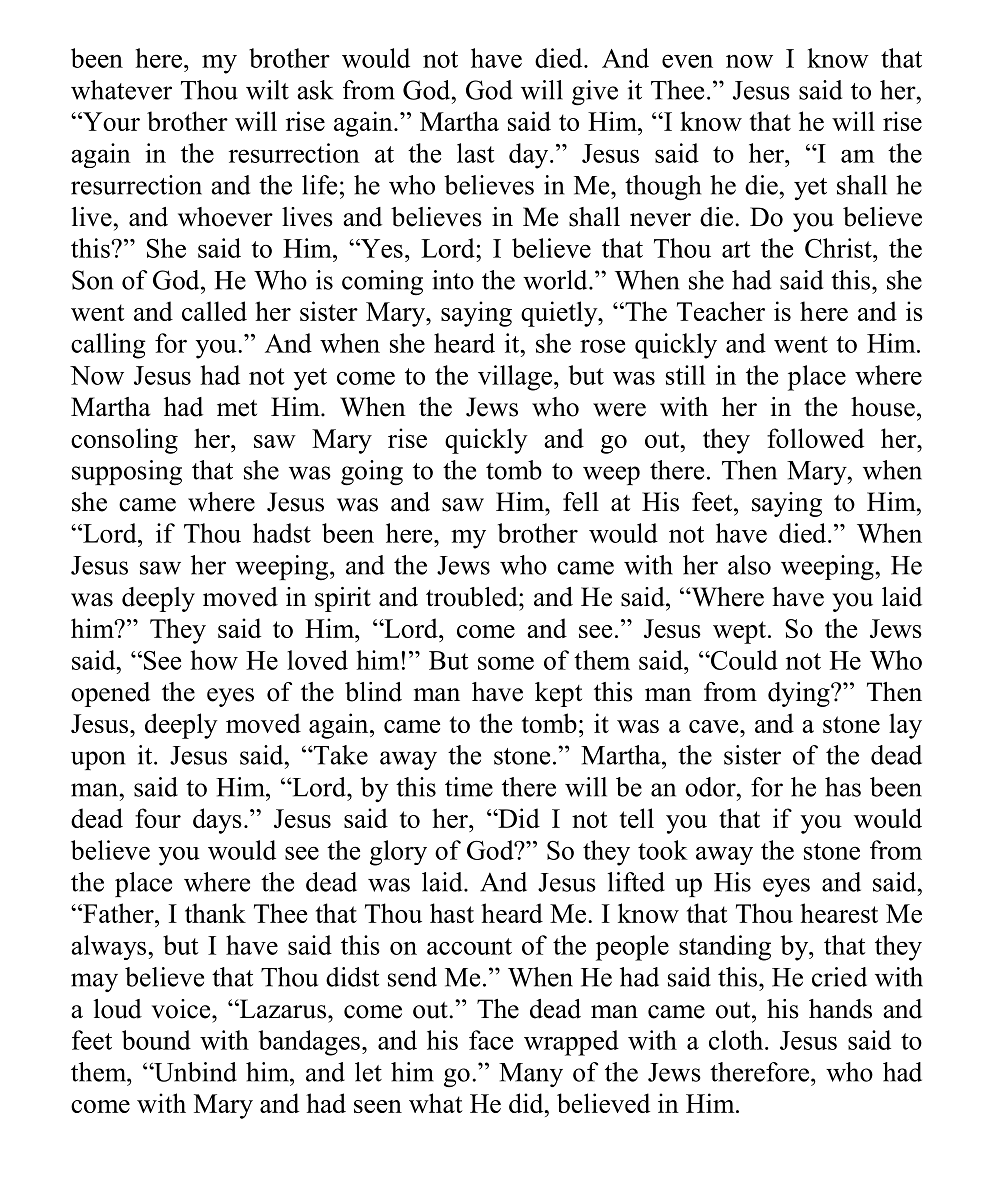 This image has height=1204, width=991. Describe the element at coordinates (214, 660) in the image. I see `how` at that location.
